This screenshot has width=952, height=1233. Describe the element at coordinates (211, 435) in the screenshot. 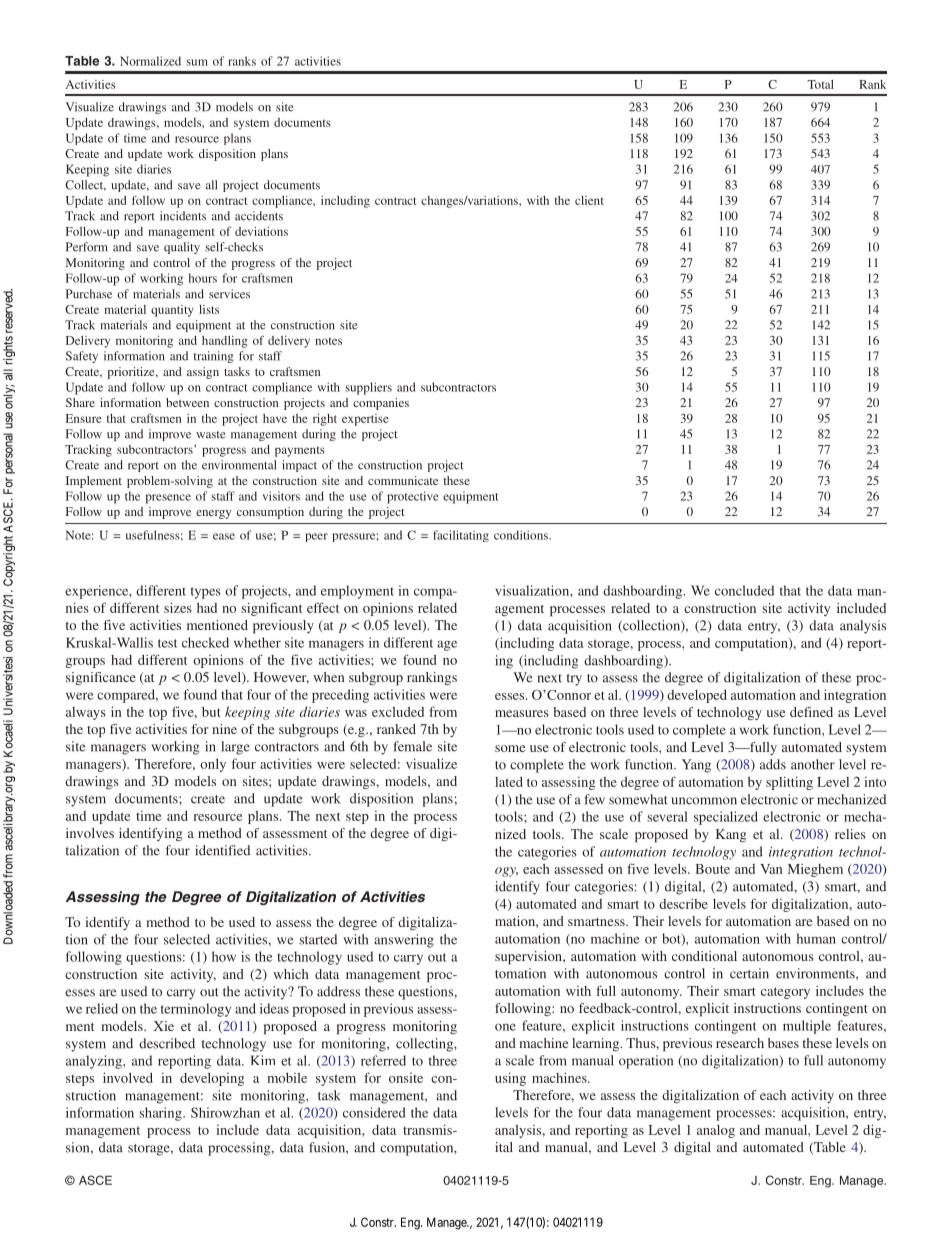

I see `waste` at that location.
